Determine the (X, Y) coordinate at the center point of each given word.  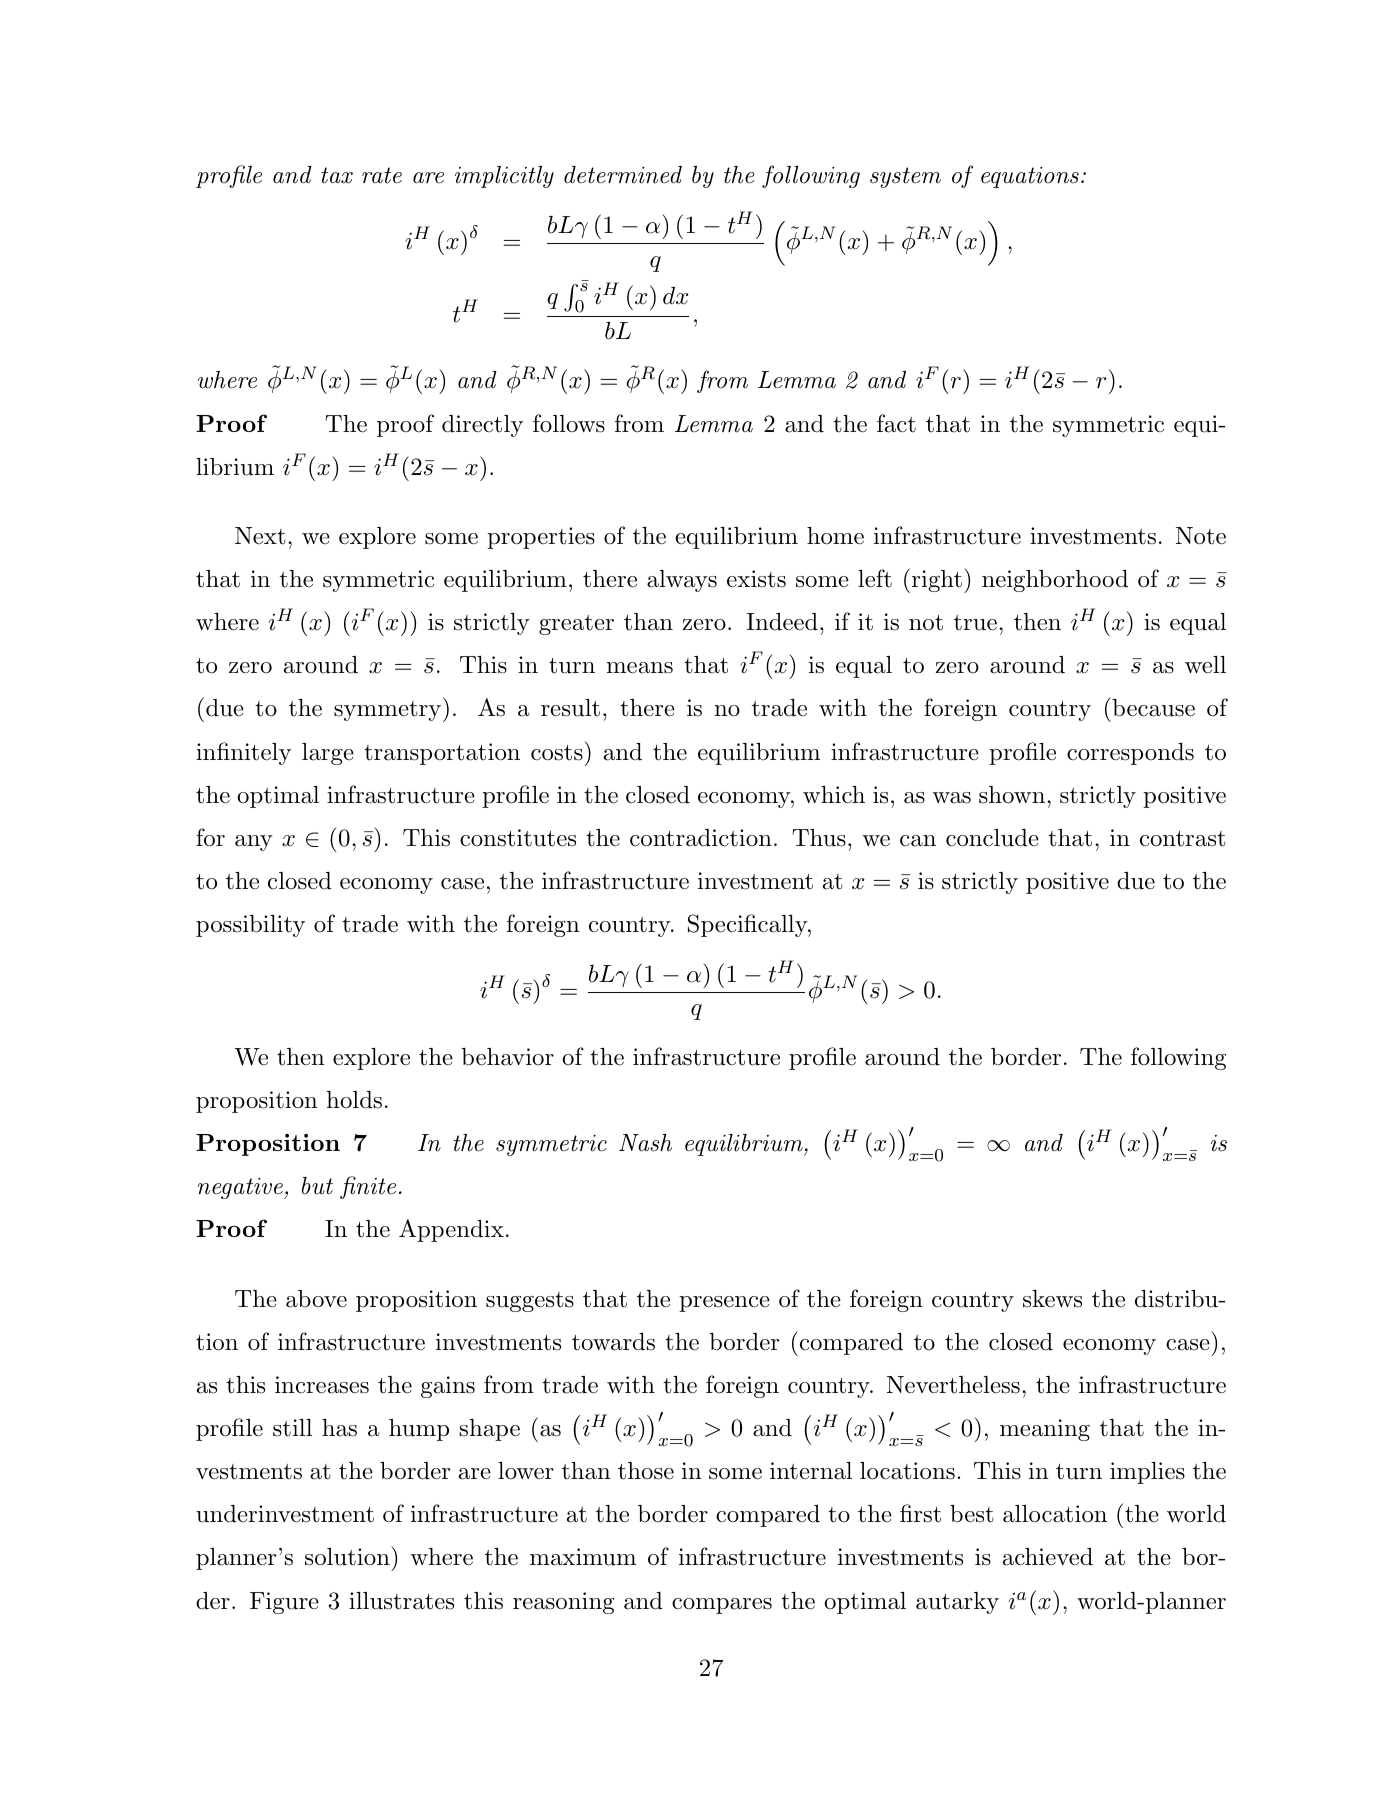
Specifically (748, 925)
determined (623, 175)
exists (756, 579)
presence (724, 1304)
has (339, 1428)
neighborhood (1055, 581)
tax (337, 175)
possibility (250, 926)
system (905, 177)
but (317, 1186)
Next (260, 536)
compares (722, 1606)
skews (1052, 1299)
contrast (1183, 839)
